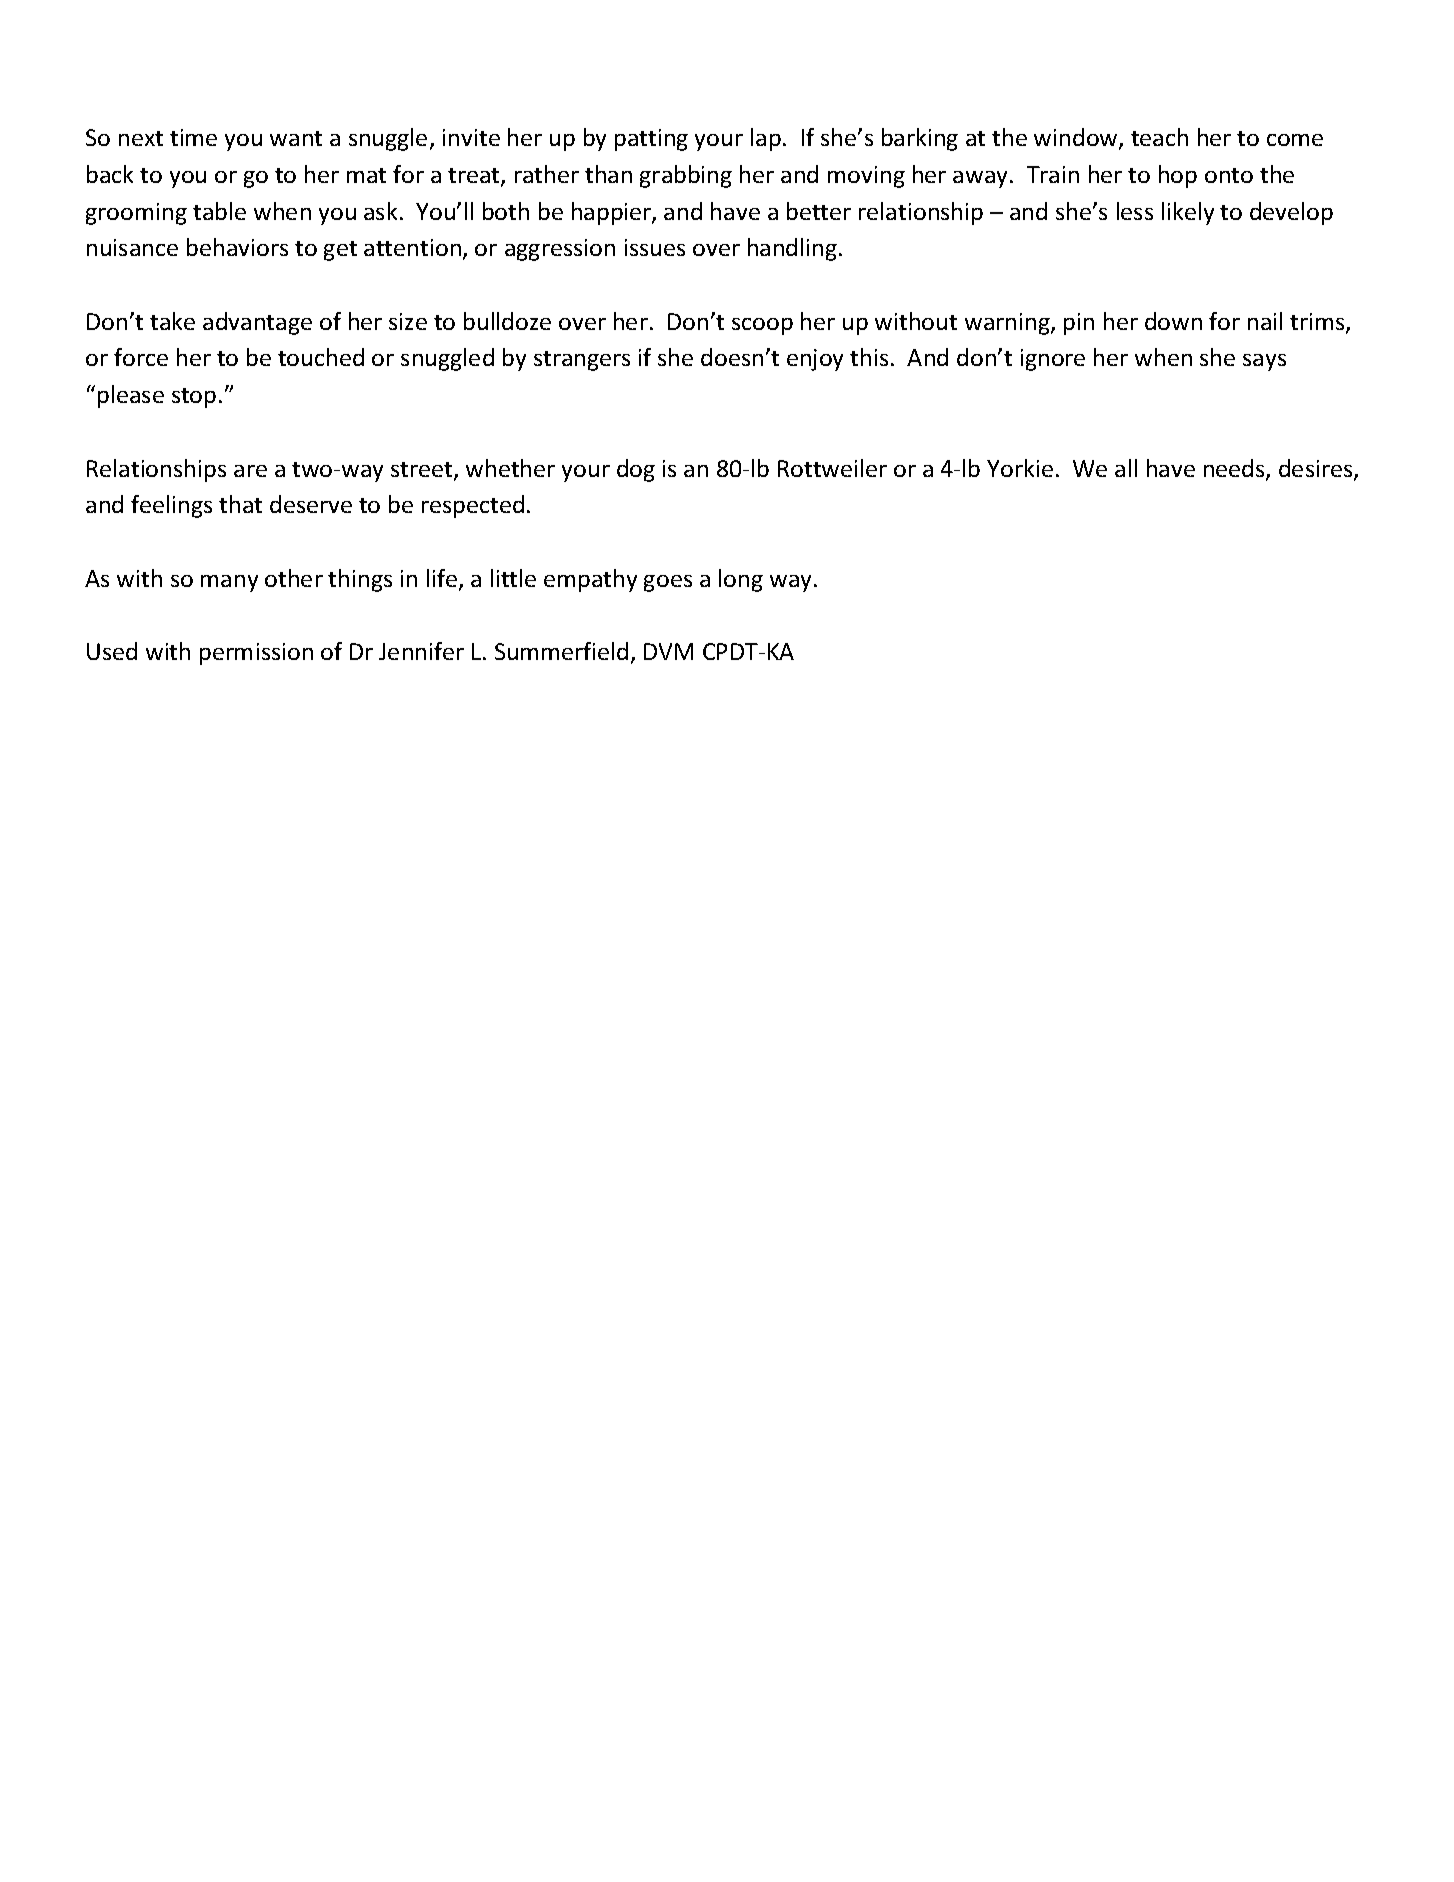 This document has width=1454, height=1882. I want to click on want, so click(296, 138).
